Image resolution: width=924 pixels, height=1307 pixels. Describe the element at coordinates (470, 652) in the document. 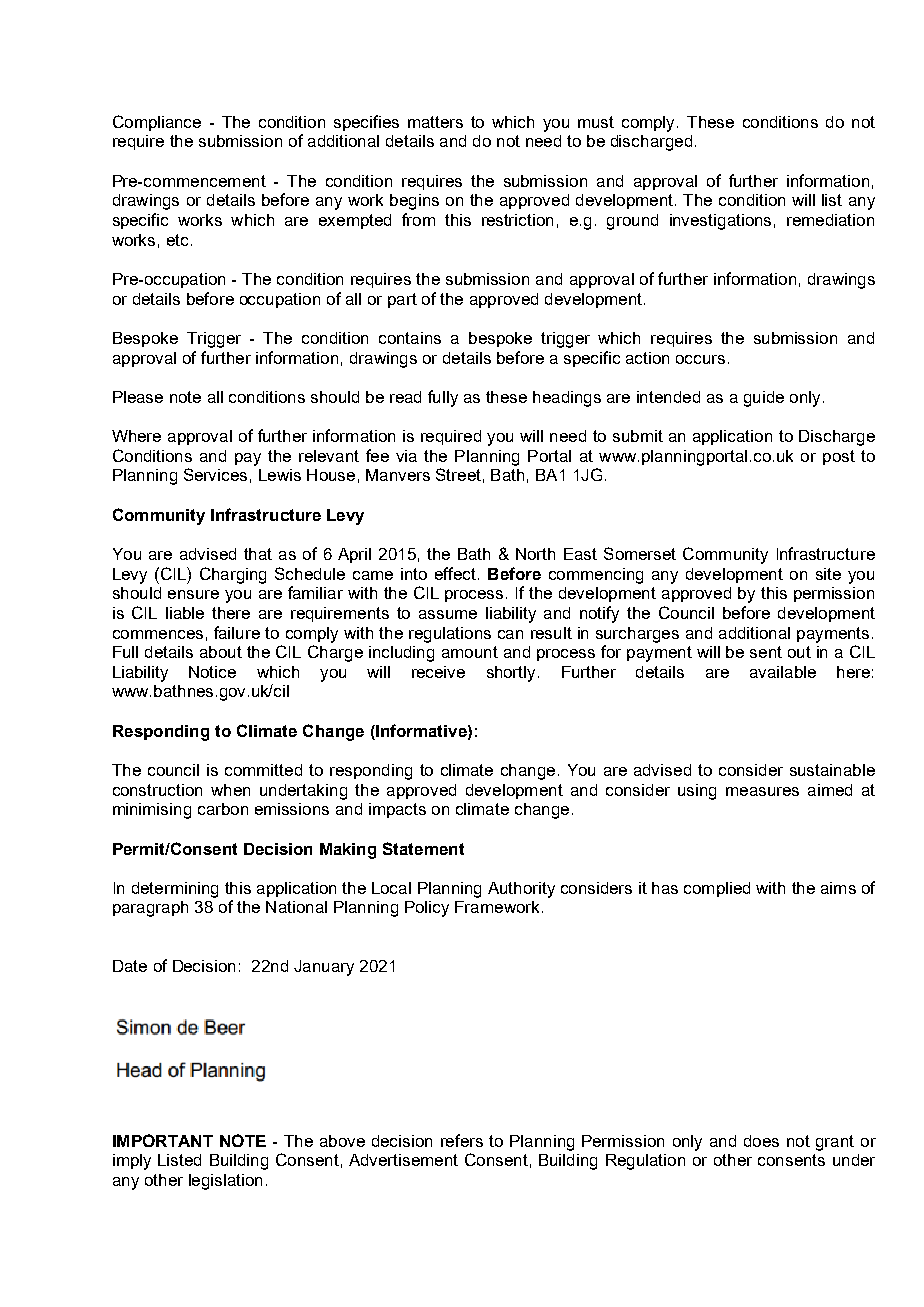

I see `amount` at that location.
